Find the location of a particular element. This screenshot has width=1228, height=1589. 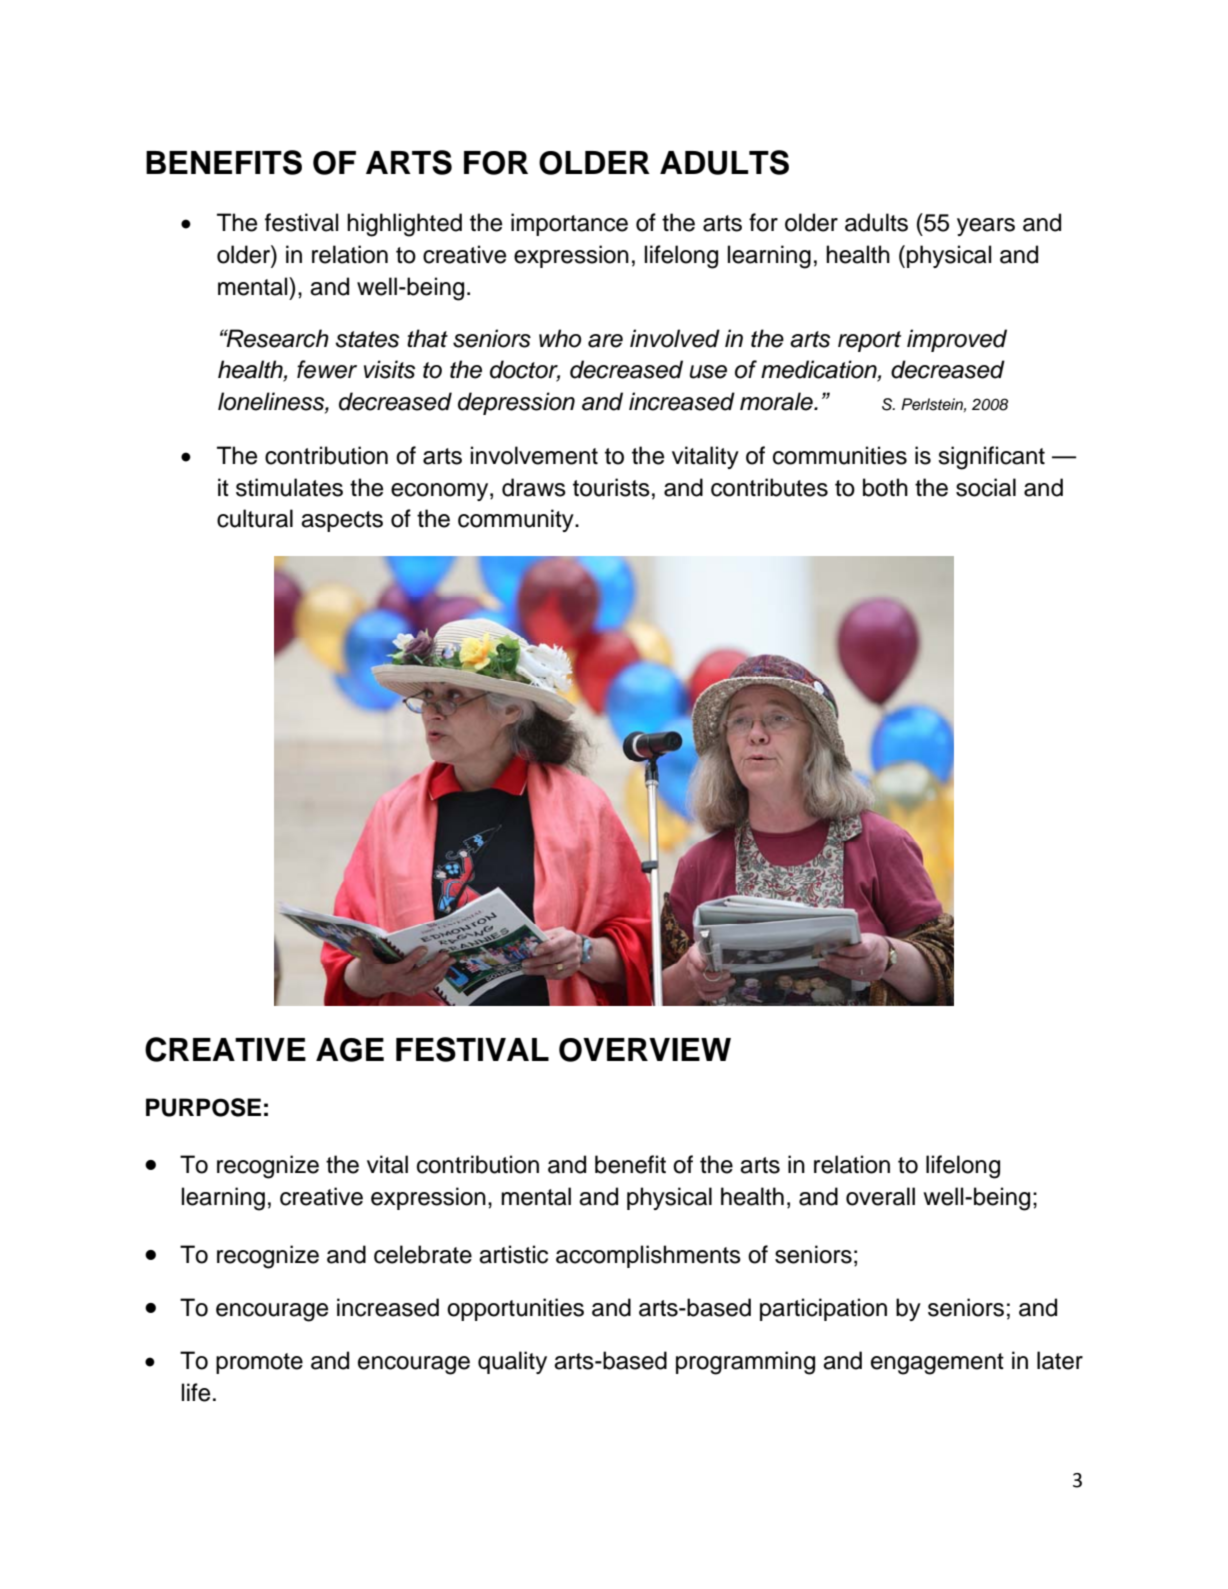

social is located at coordinates (986, 487).
